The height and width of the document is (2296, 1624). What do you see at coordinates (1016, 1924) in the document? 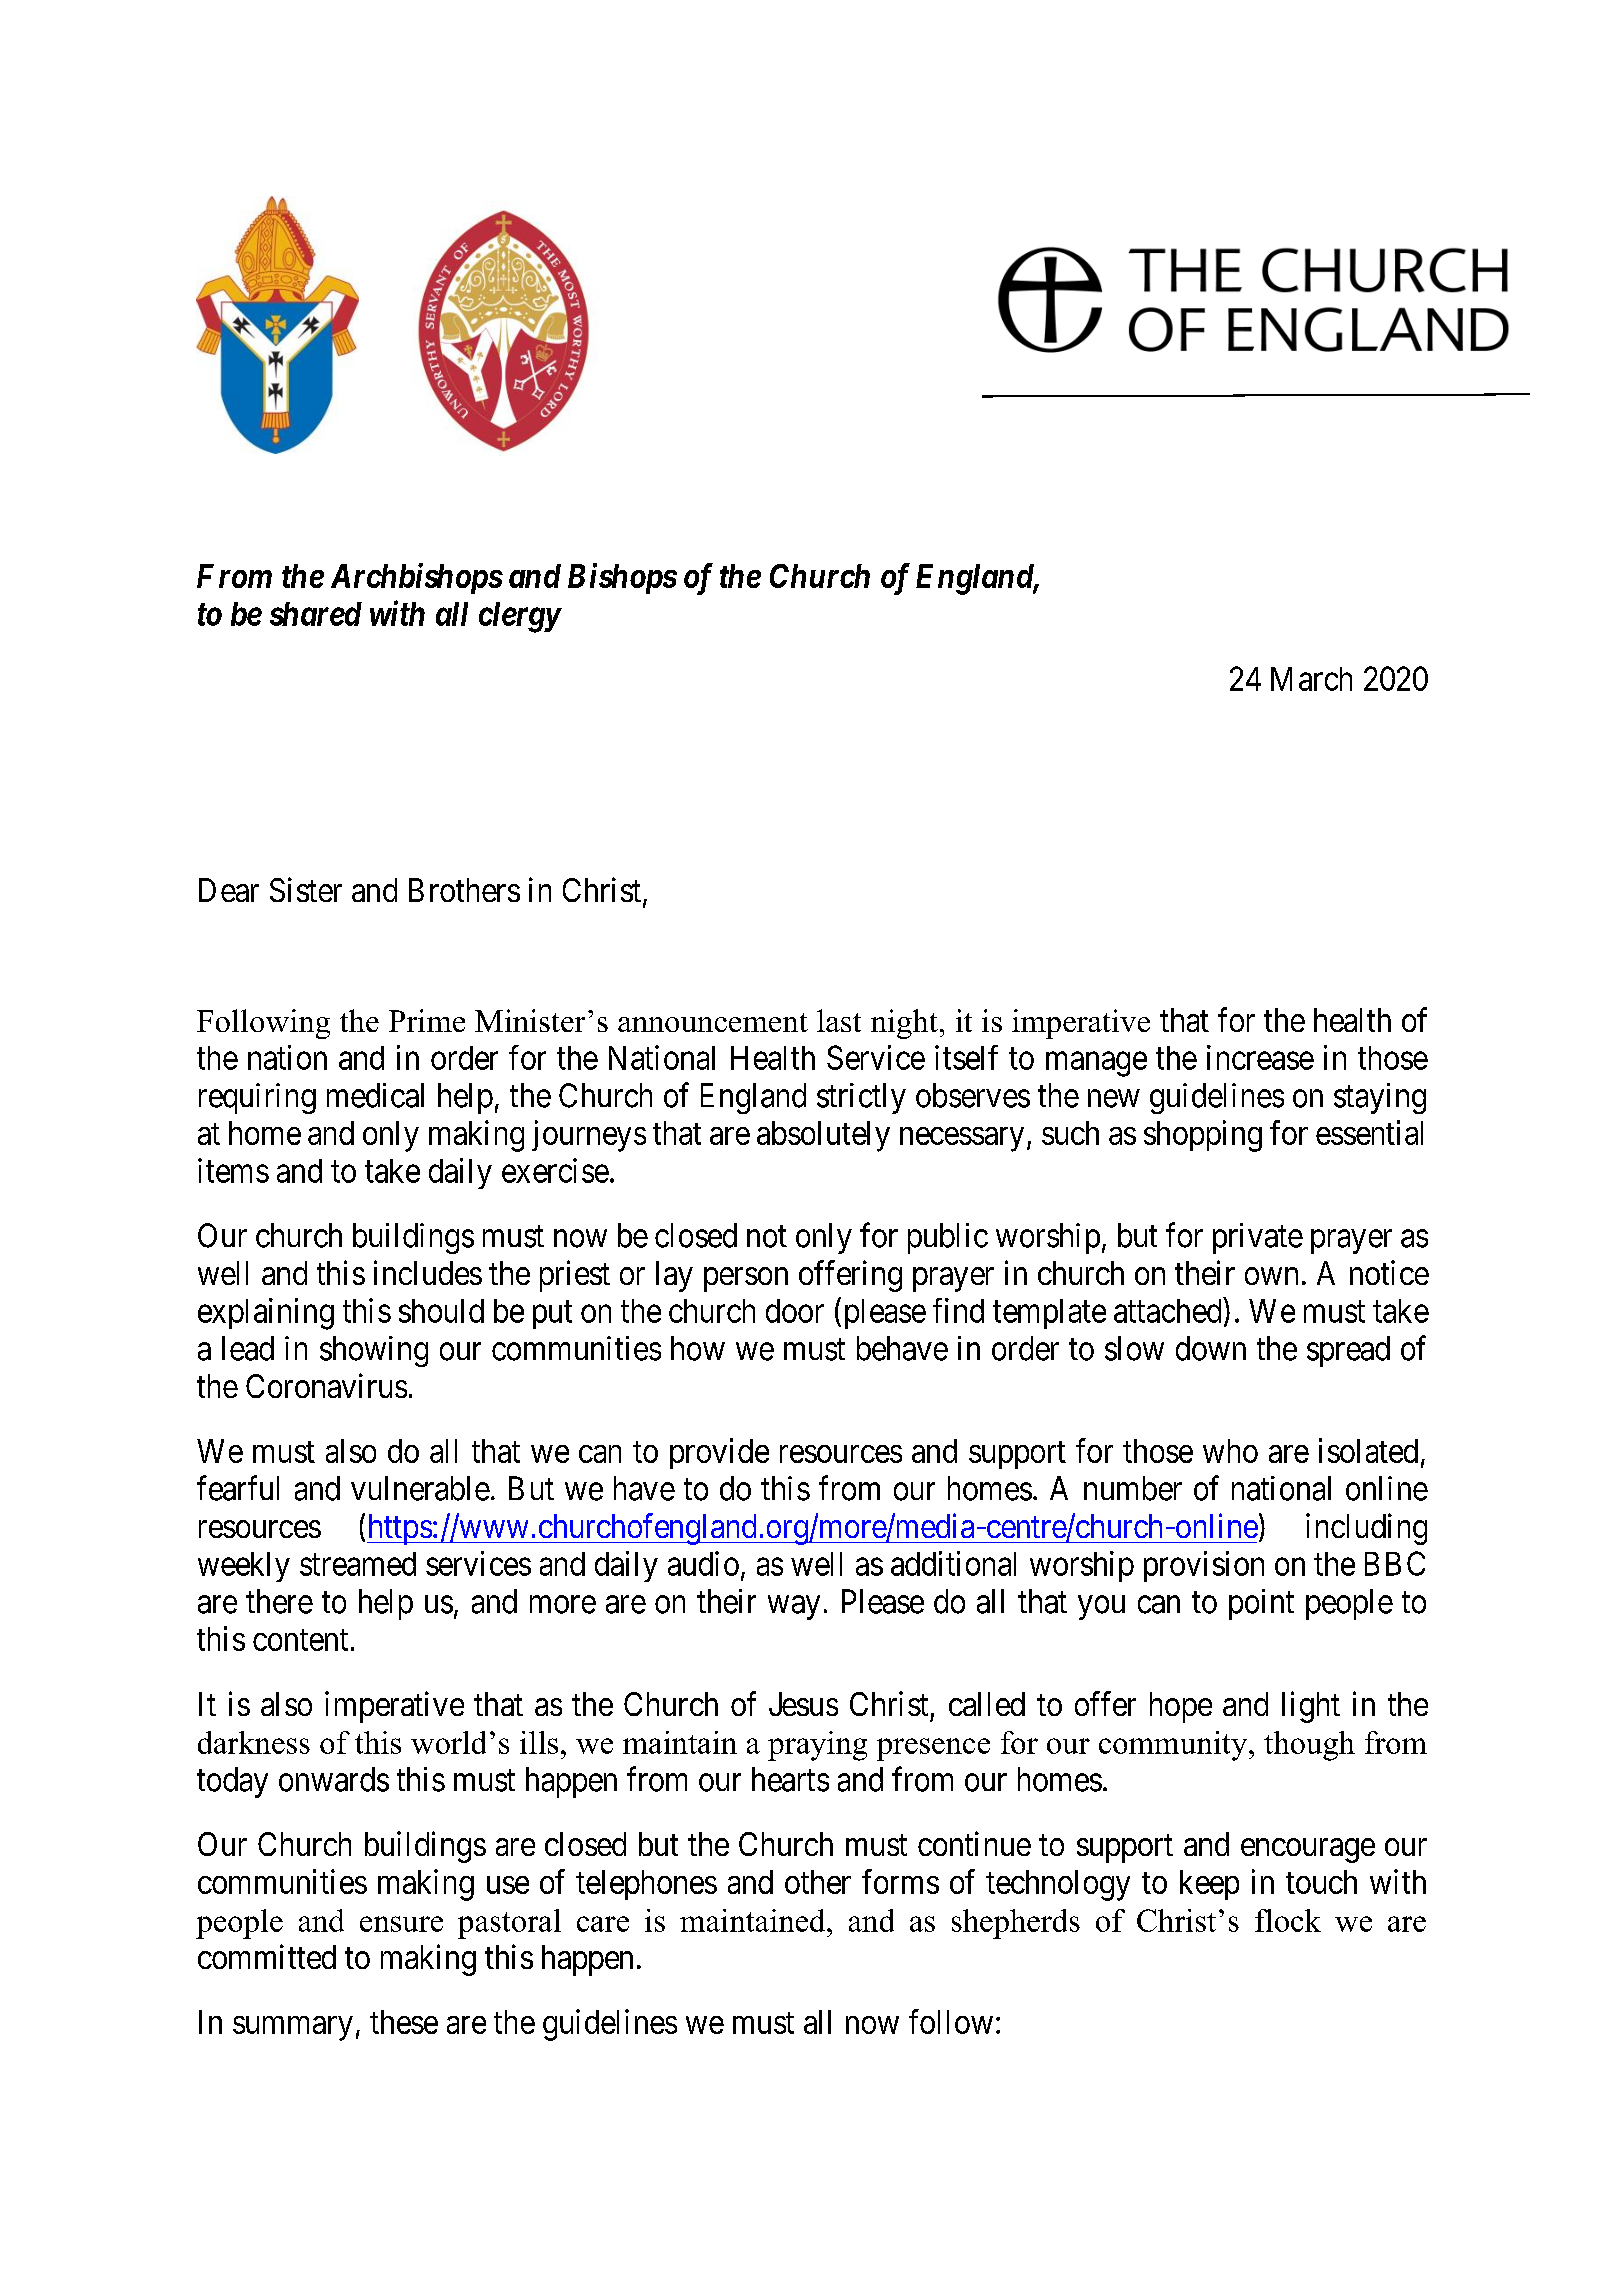
I see `shepherds` at bounding box center [1016, 1924].
